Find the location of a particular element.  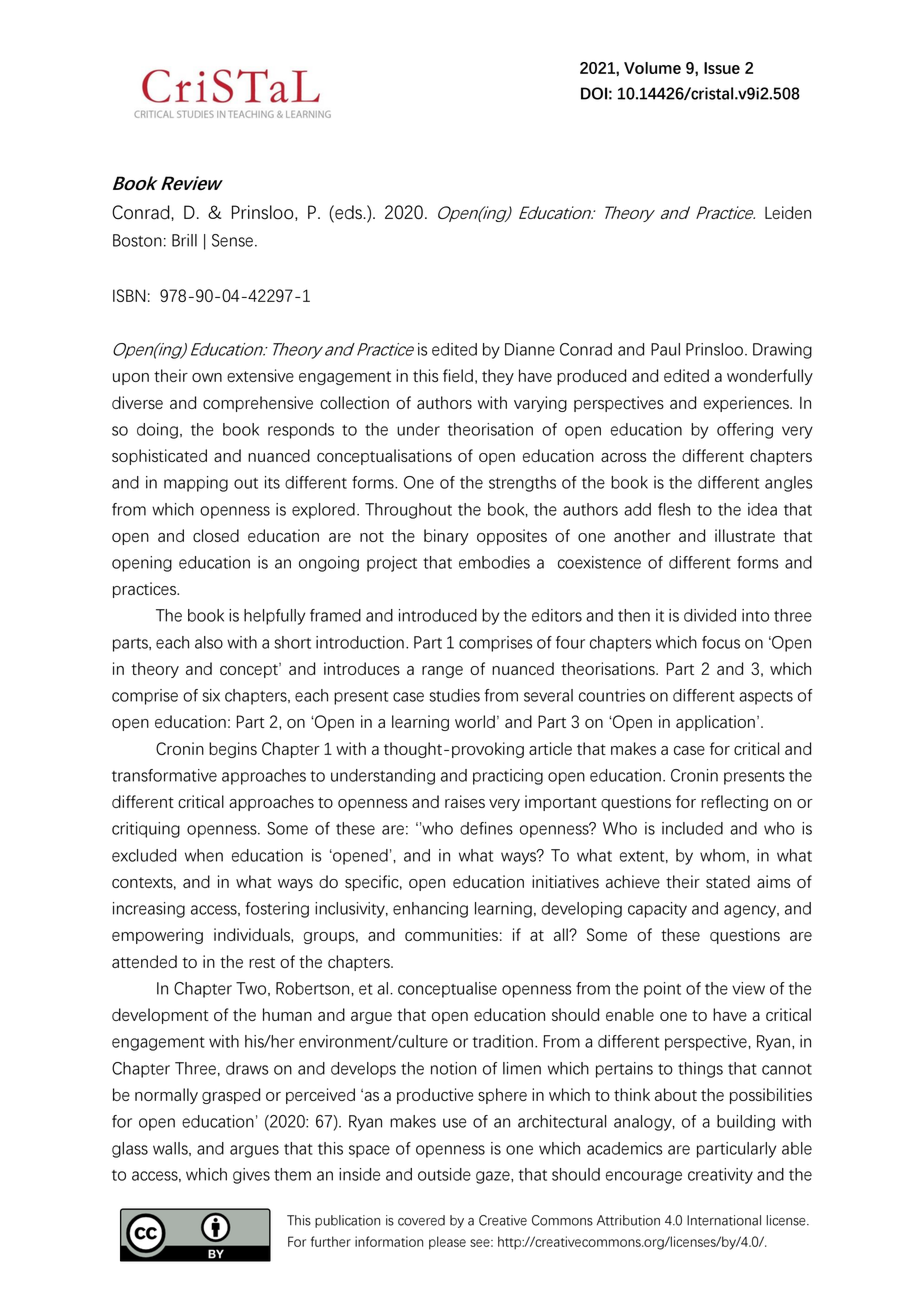

International is located at coordinates (724, 1220).
